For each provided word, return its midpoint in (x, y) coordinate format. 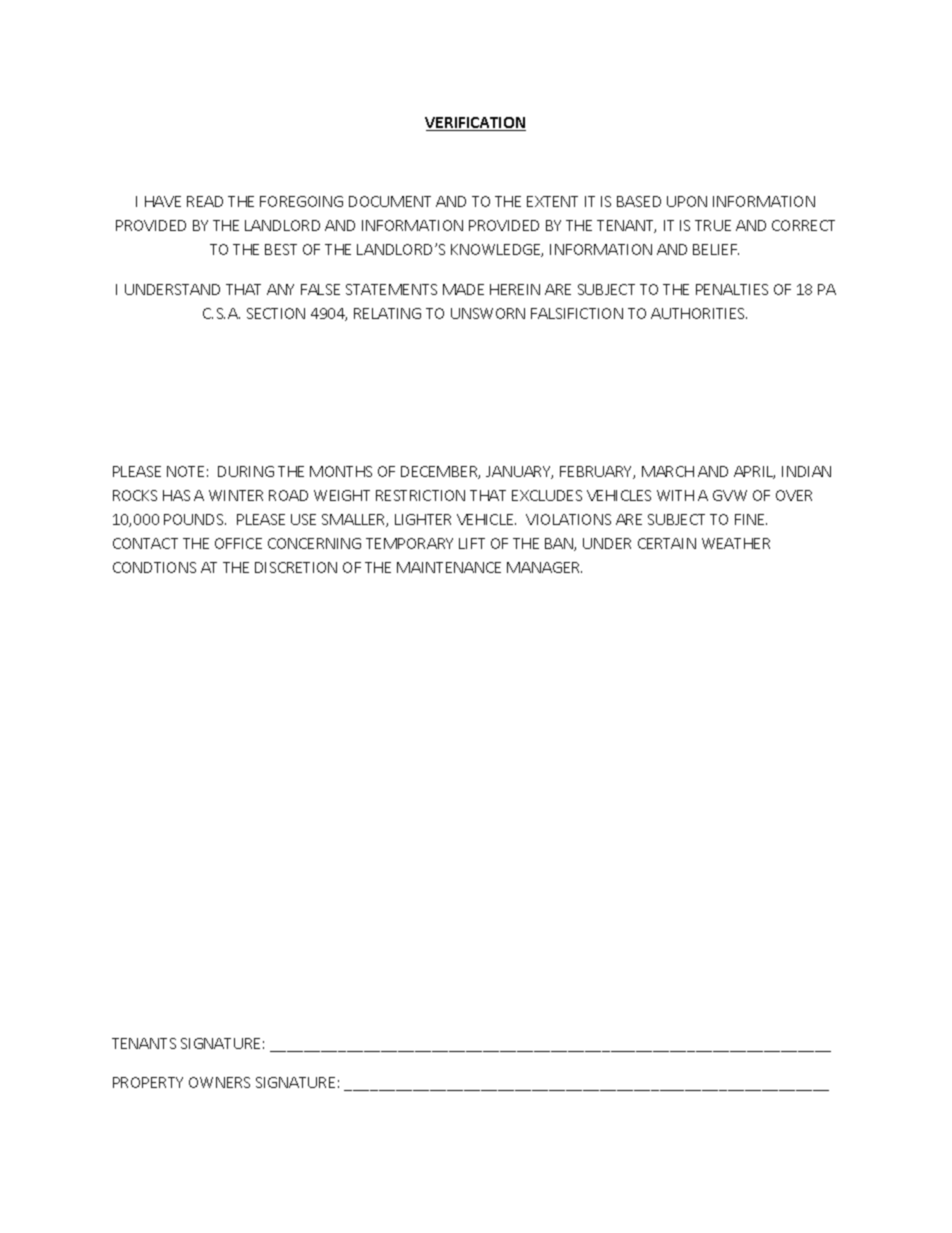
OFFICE (238, 543)
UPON (687, 201)
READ (205, 201)
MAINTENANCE (449, 567)
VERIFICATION (475, 124)
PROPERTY (148, 1082)
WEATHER (736, 543)
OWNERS (219, 1082)
